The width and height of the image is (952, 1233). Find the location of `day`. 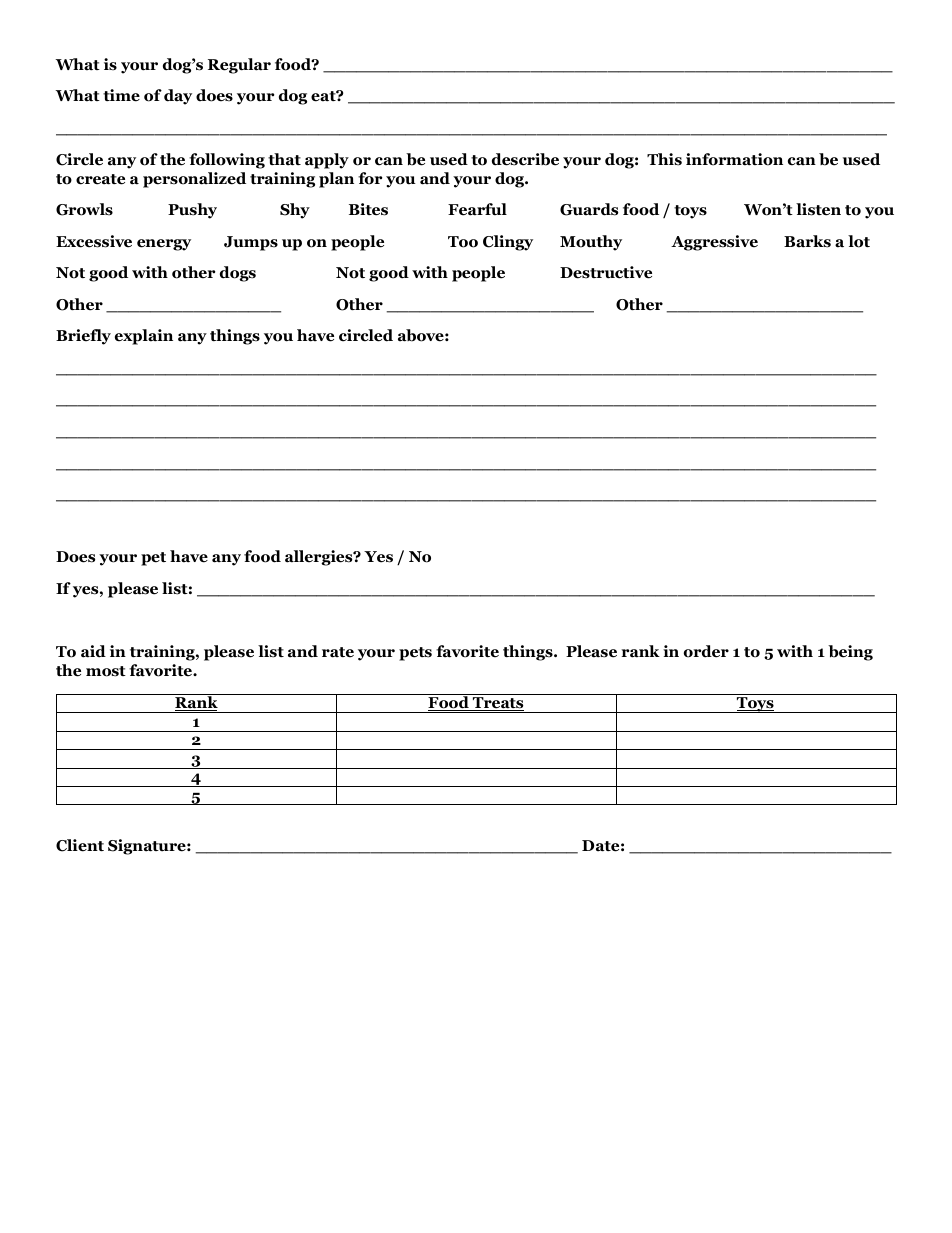

day is located at coordinates (178, 97).
